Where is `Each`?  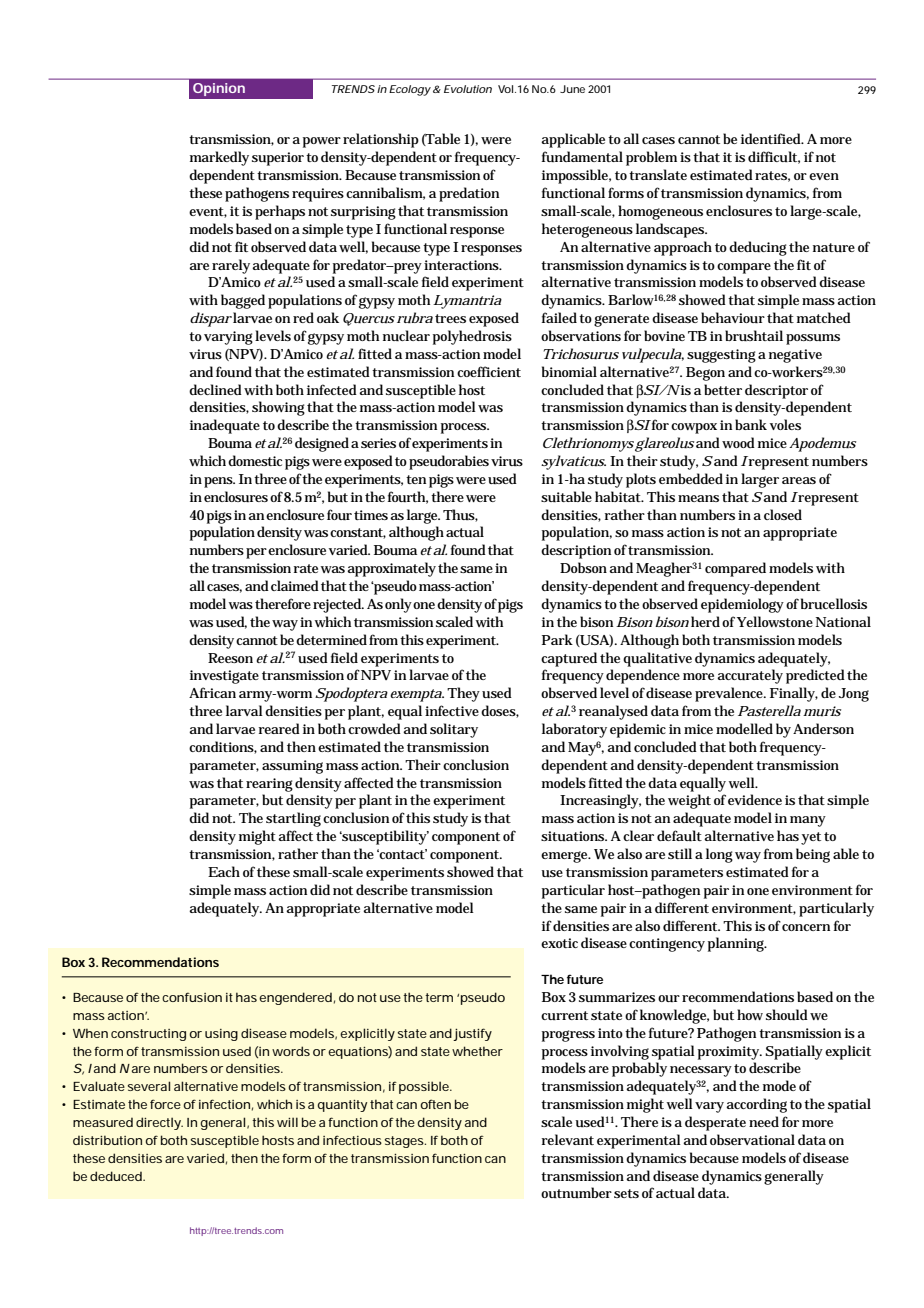 Each is located at coordinates (224, 871).
